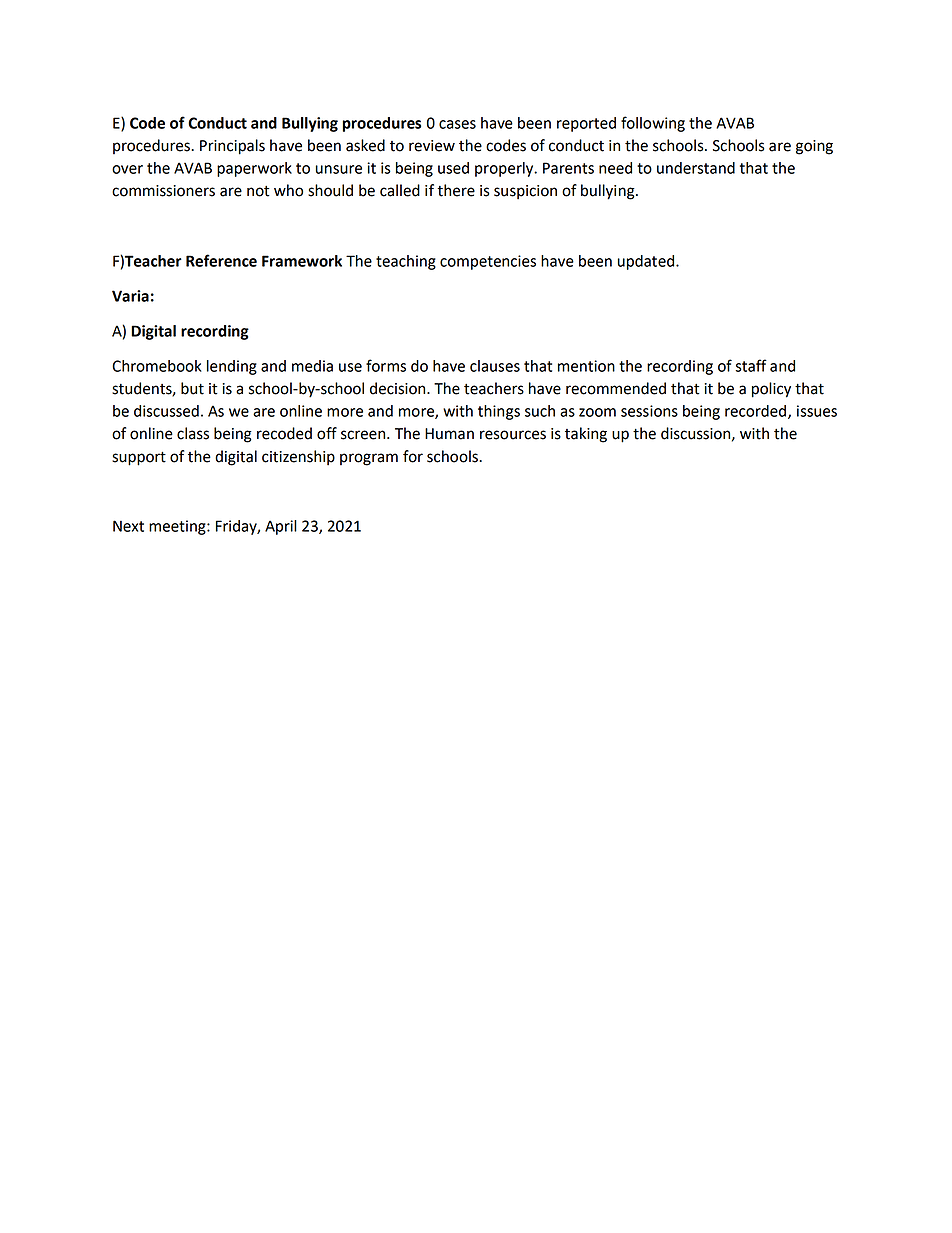 The image size is (952, 1233). Describe the element at coordinates (586, 435) in the image. I see `taking` at that location.
